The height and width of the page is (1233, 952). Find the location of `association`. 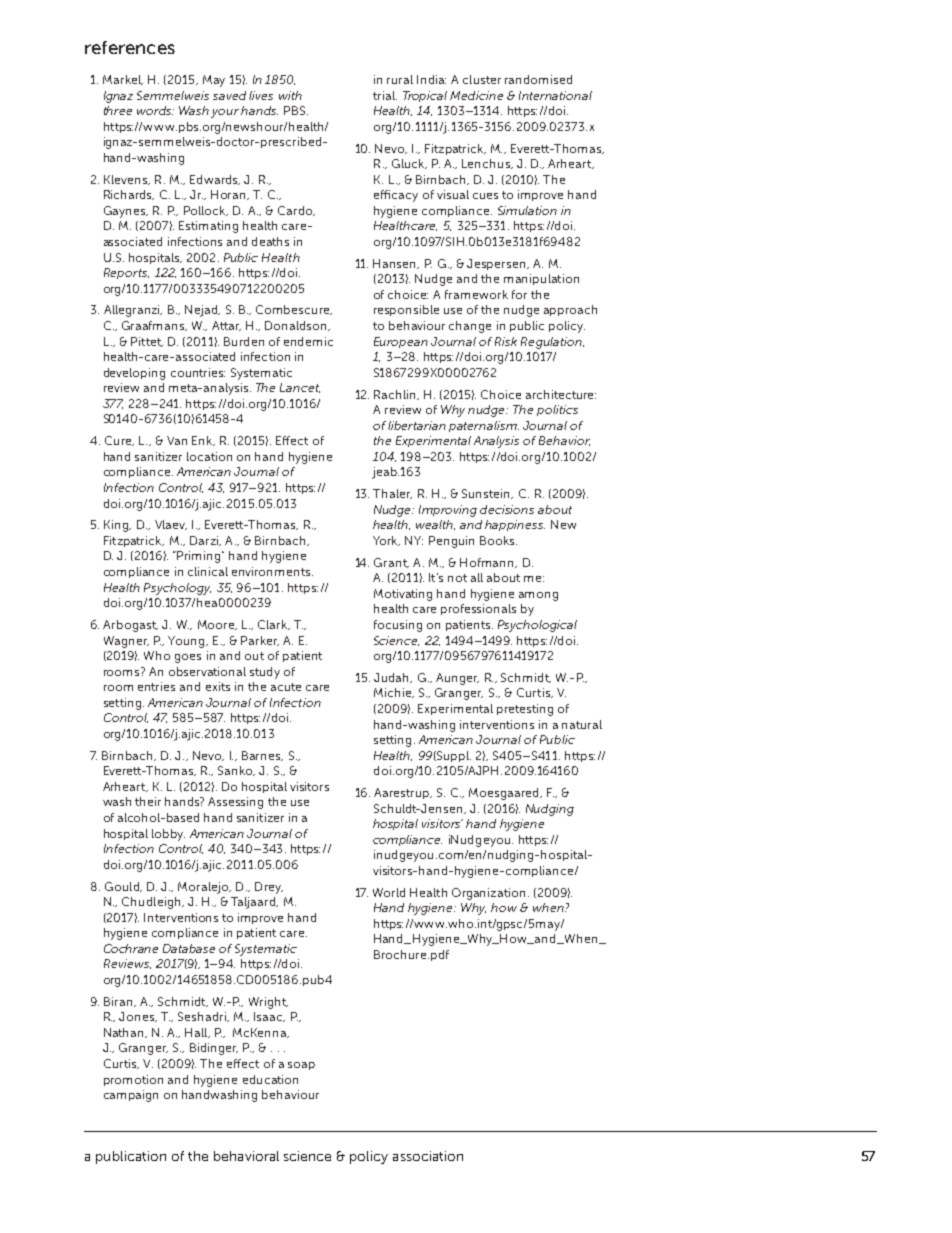

association is located at coordinates (428, 1156).
